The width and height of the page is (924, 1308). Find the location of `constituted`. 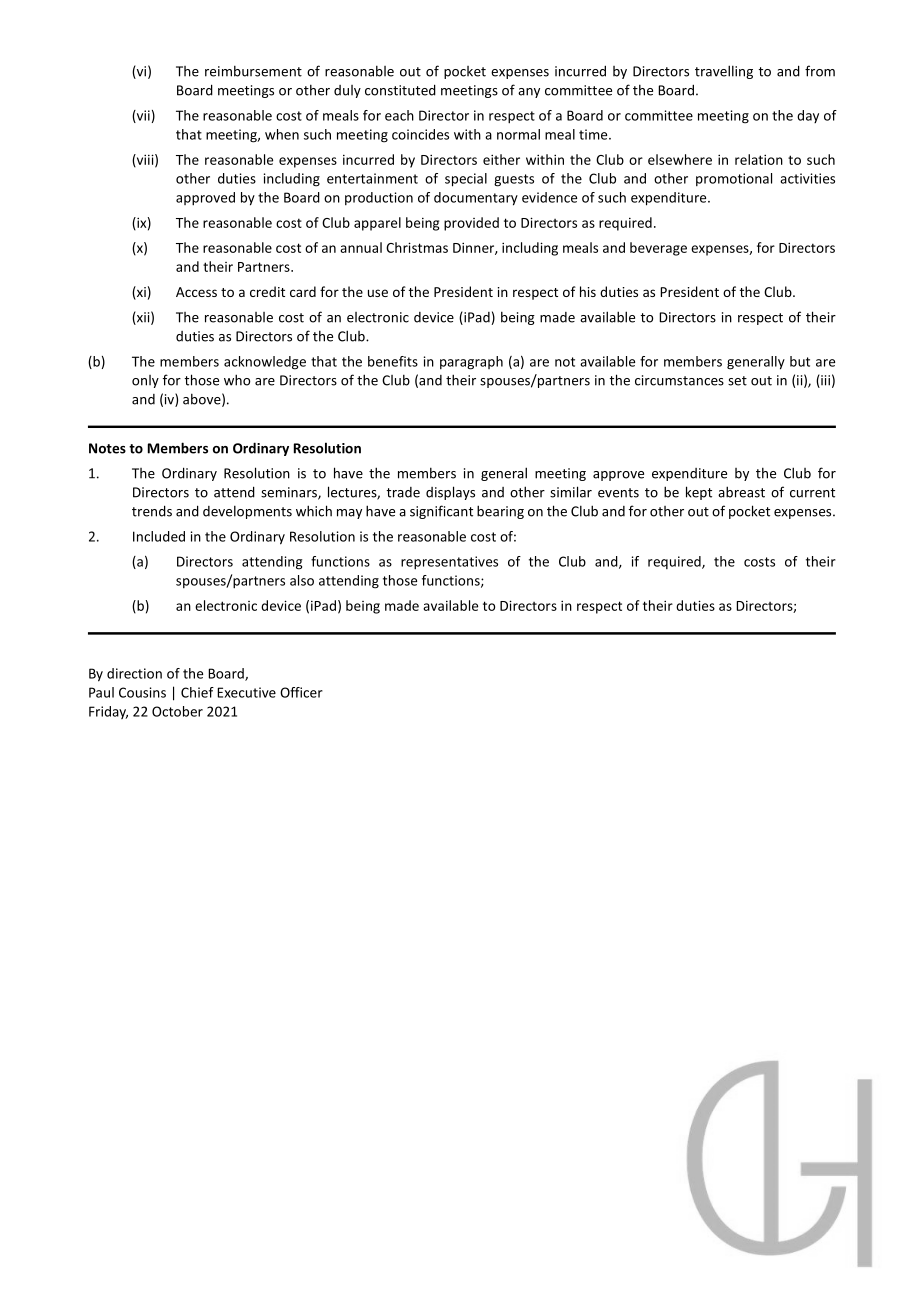

constituted is located at coordinates (400, 90).
